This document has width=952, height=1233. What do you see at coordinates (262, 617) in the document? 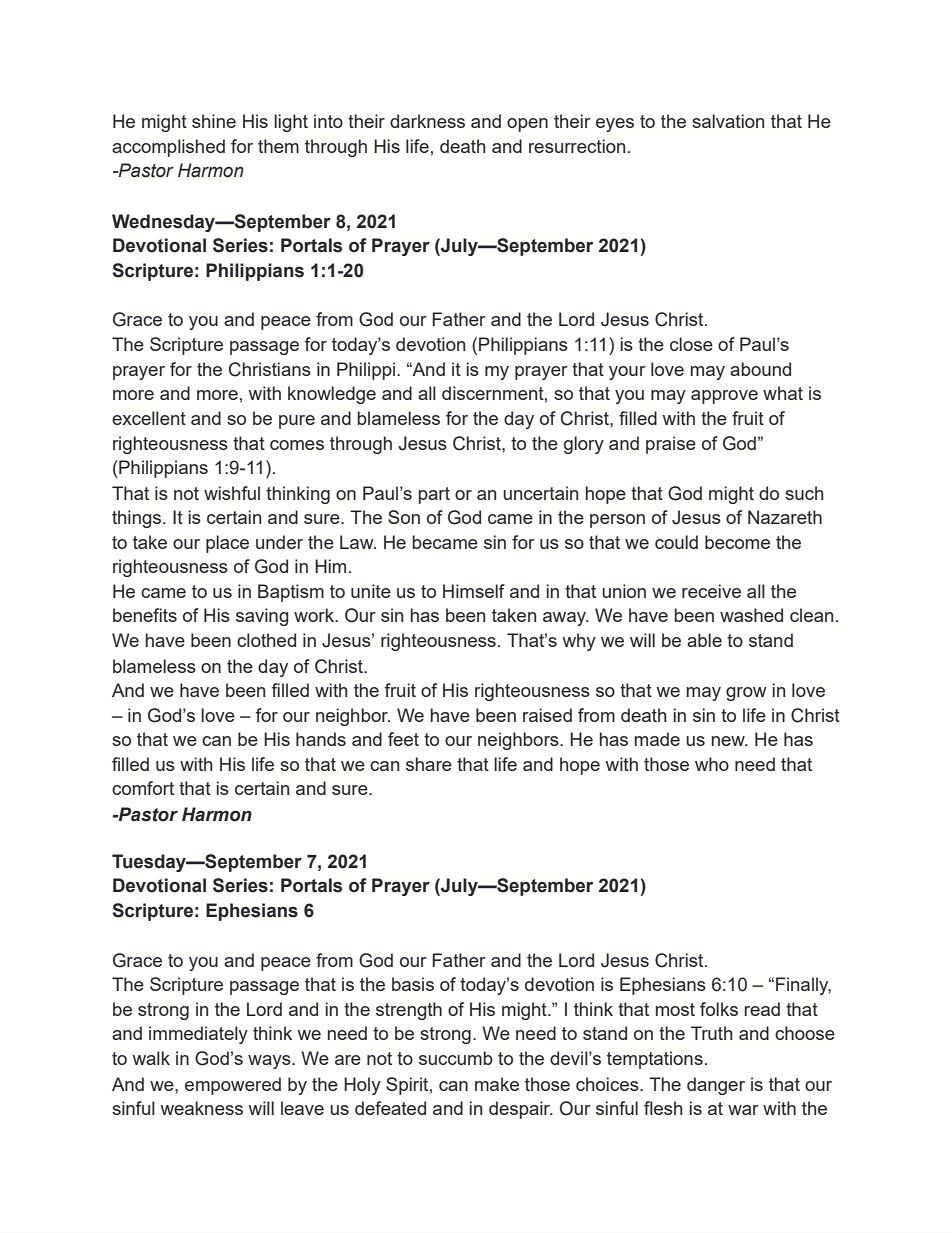
I see `saving` at bounding box center [262, 617].
